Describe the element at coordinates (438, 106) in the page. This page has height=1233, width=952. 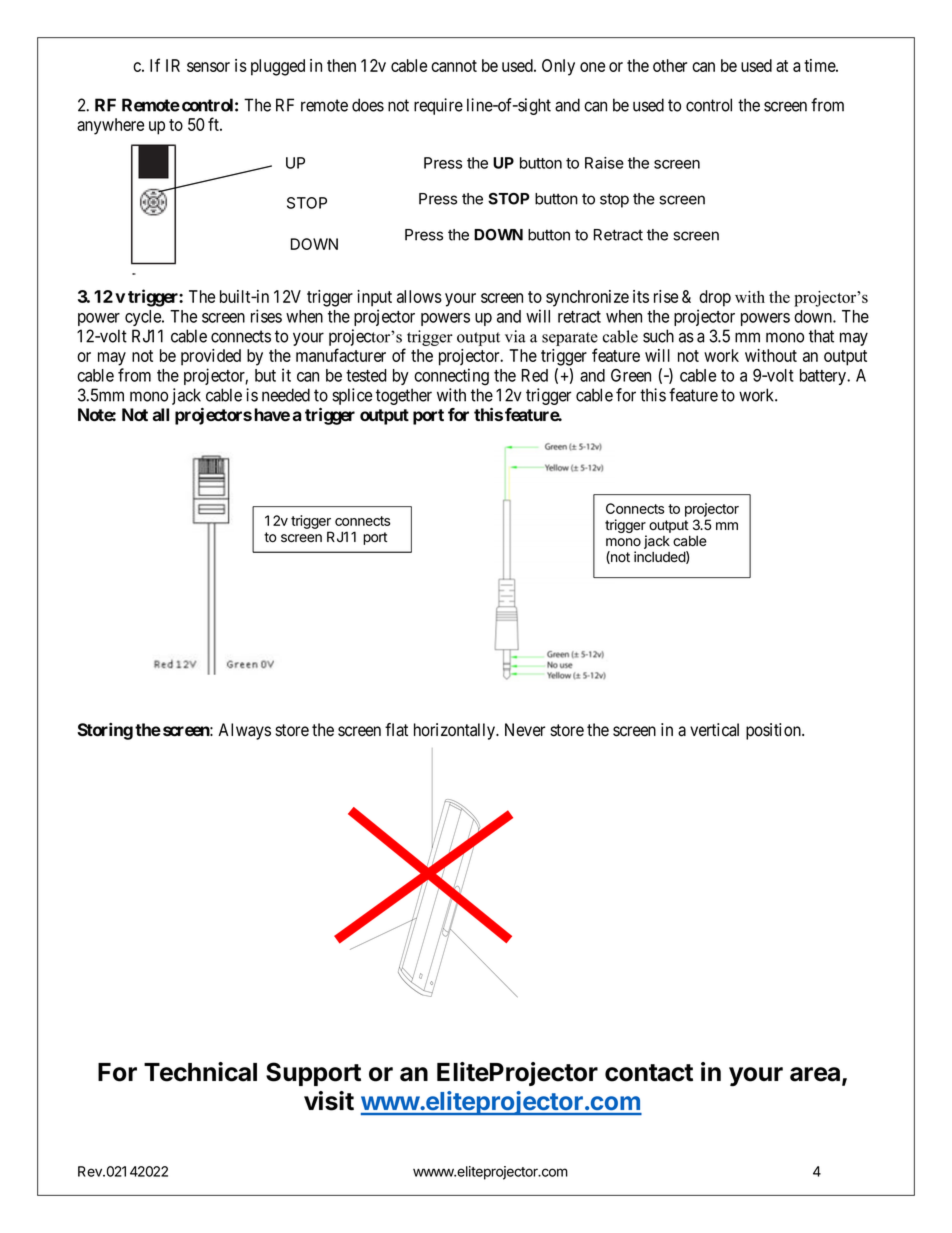
I see `require` at that location.
